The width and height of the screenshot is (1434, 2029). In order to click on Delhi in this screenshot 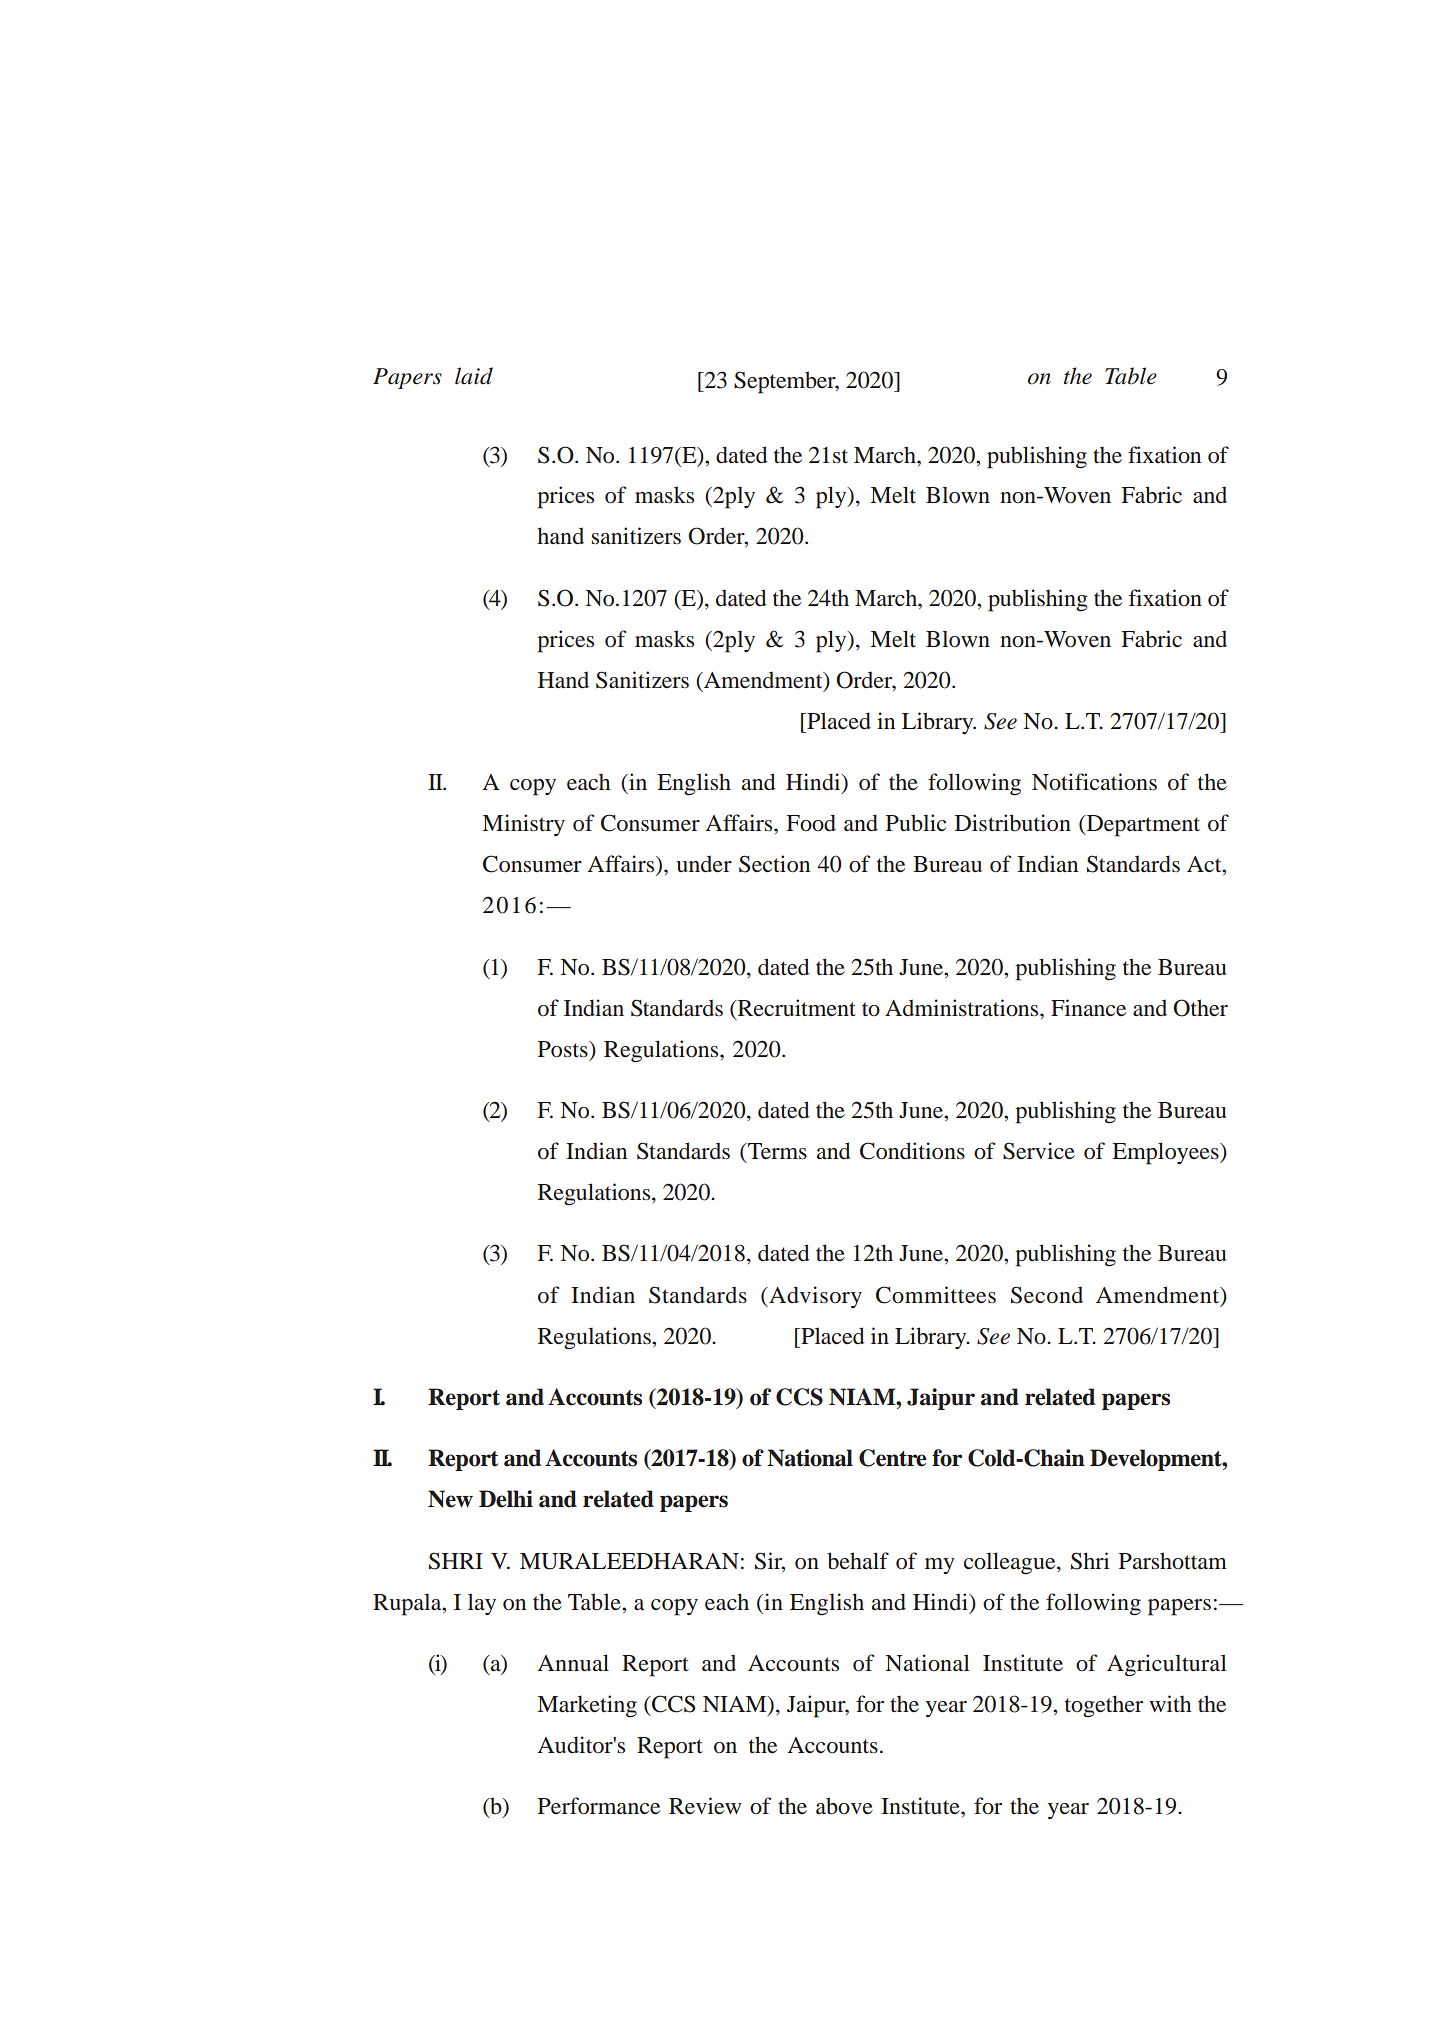, I will do `click(506, 1499)`.
